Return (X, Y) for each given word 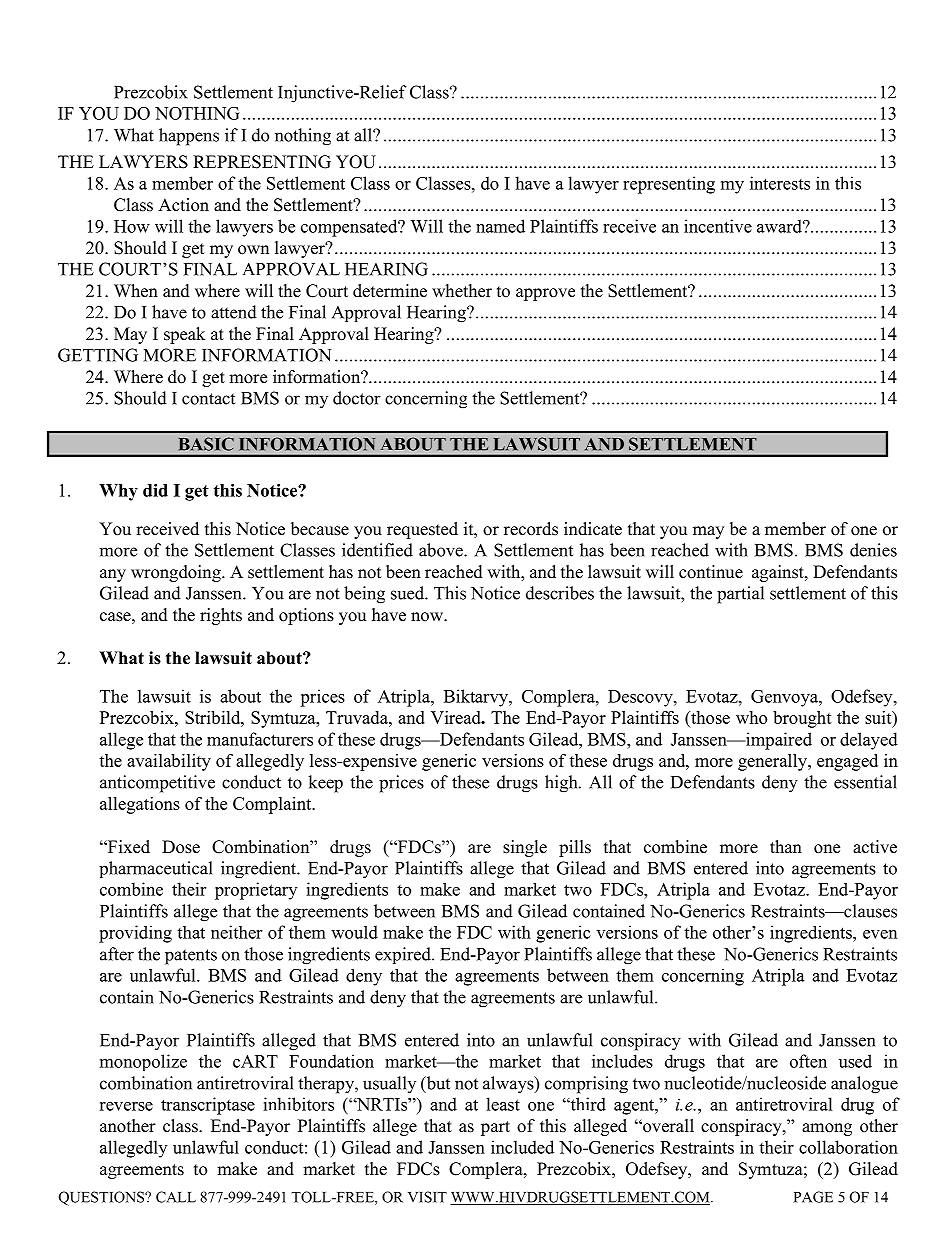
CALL (176, 1197)
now (428, 617)
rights (221, 616)
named (500, 226)
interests (780, 183)
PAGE (813, 1197)
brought (802, 719)
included (522, 1147)
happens (189, 137)
